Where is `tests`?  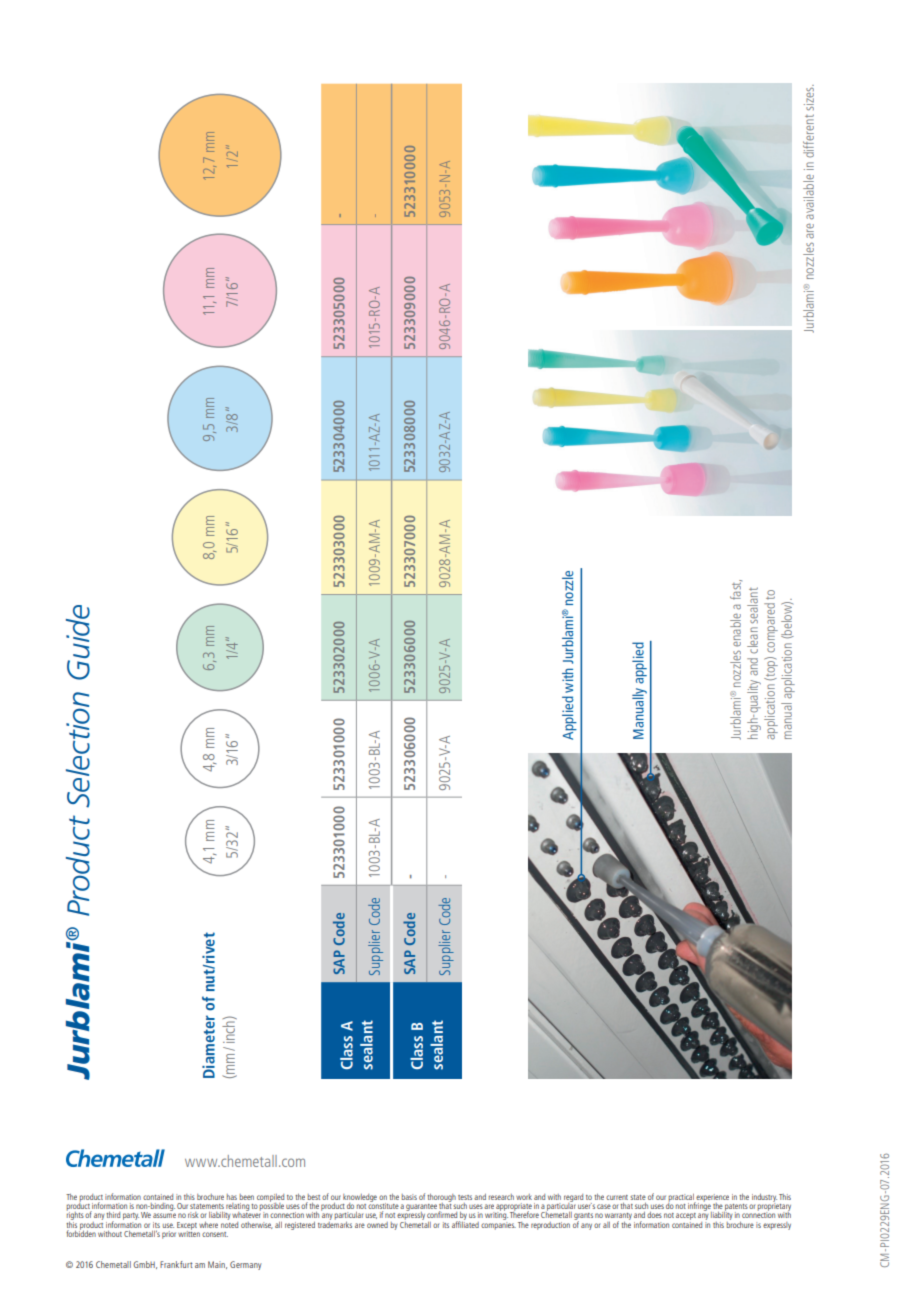
tests is located at coordinates (465, 1197).
